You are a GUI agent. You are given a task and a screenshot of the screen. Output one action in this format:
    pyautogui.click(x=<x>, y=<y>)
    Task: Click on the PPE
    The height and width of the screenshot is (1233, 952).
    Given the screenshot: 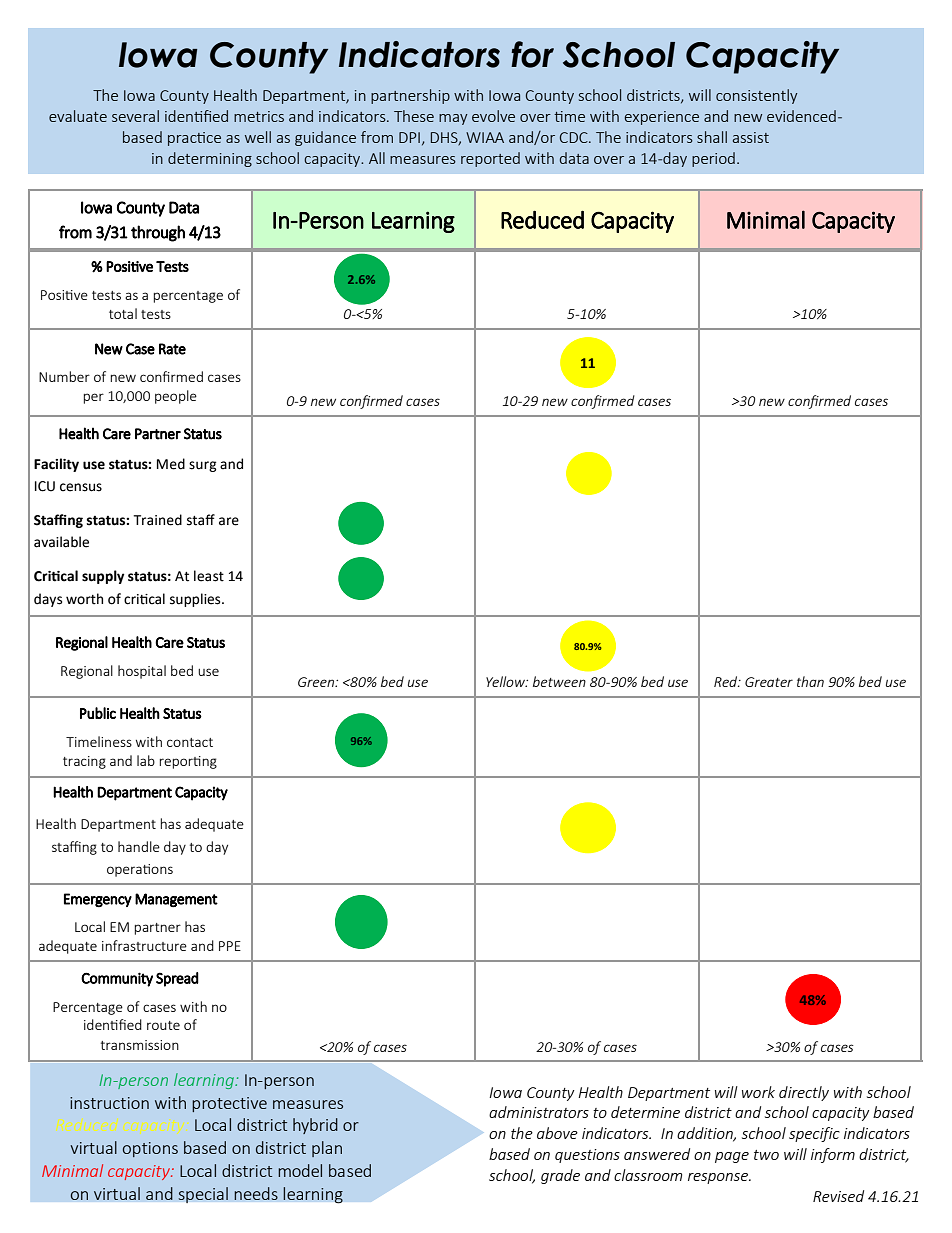 What is the action you would take?
    pyautogui.click(x=230, y=946)
